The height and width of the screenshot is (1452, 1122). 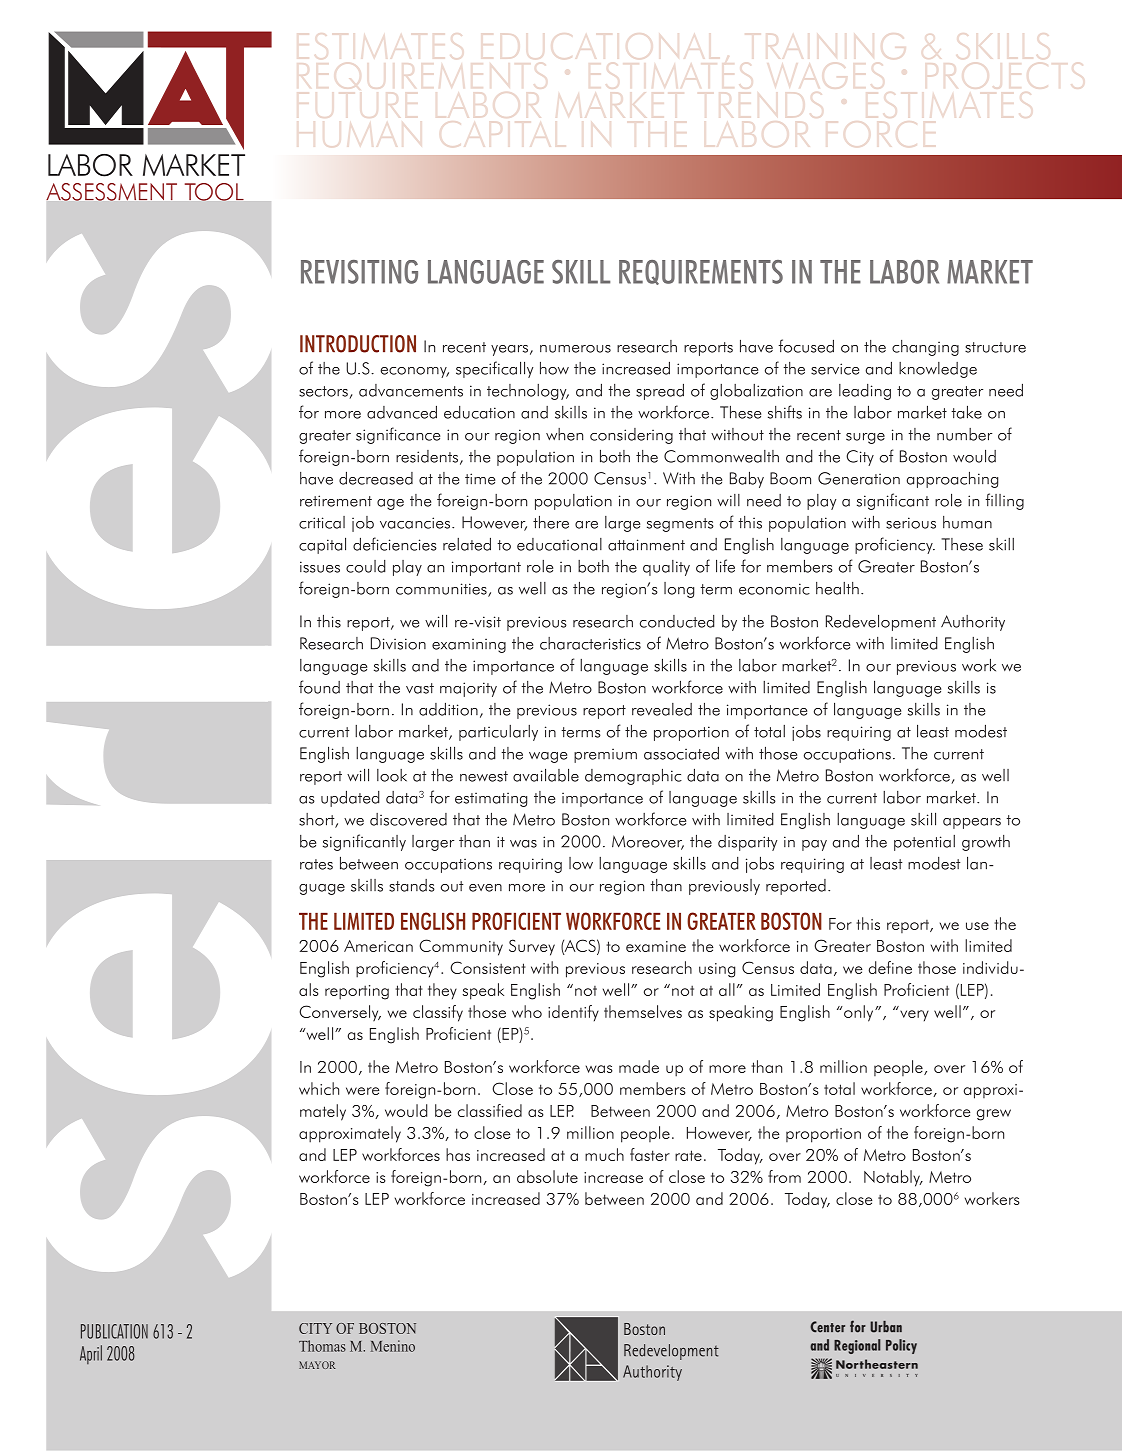 What do you see at coordinates (486, 568) in the screenshot?
I see `important` at bounding box center [486, 568].
